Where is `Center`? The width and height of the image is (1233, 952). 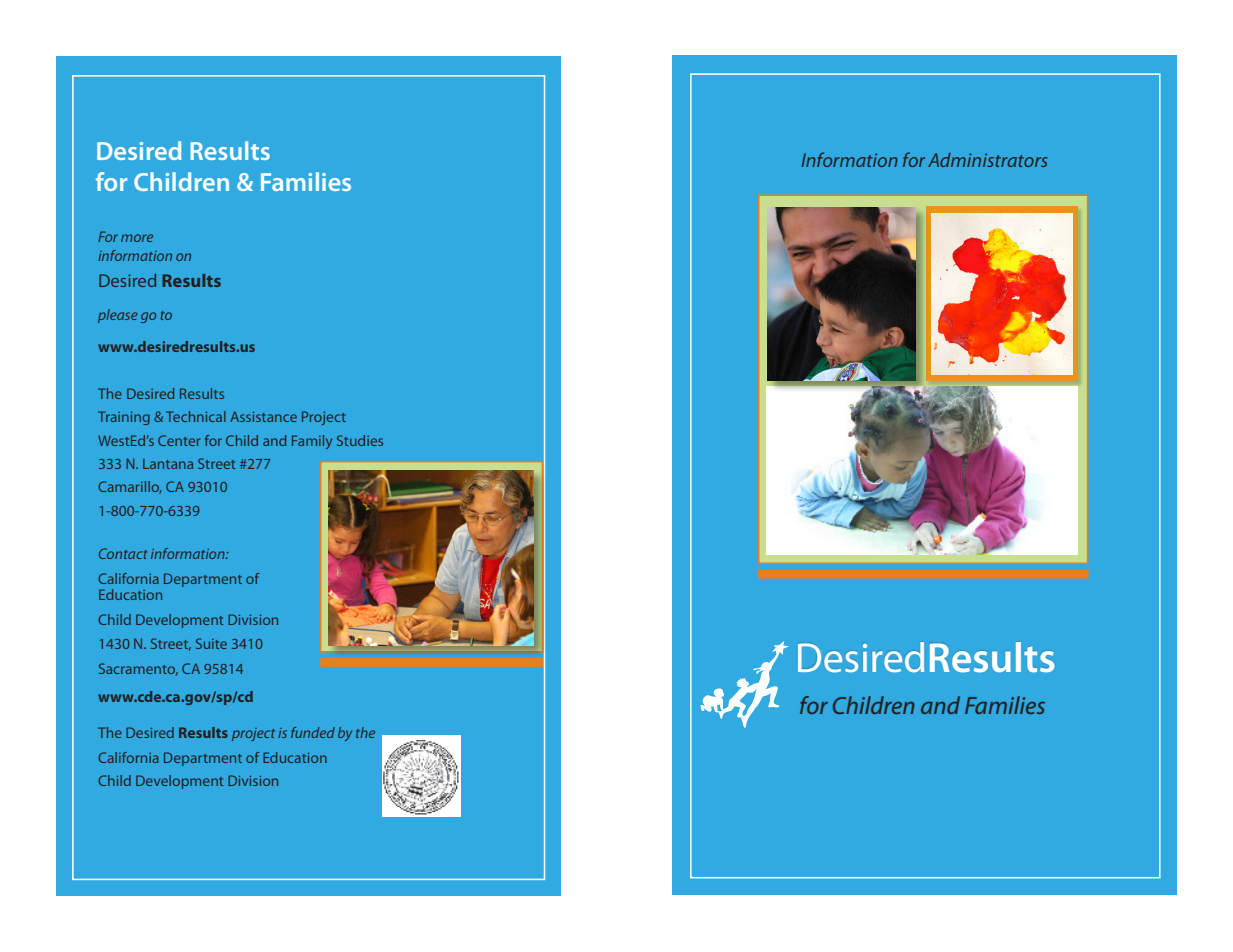 Center is located at coordinates (179, 440).
